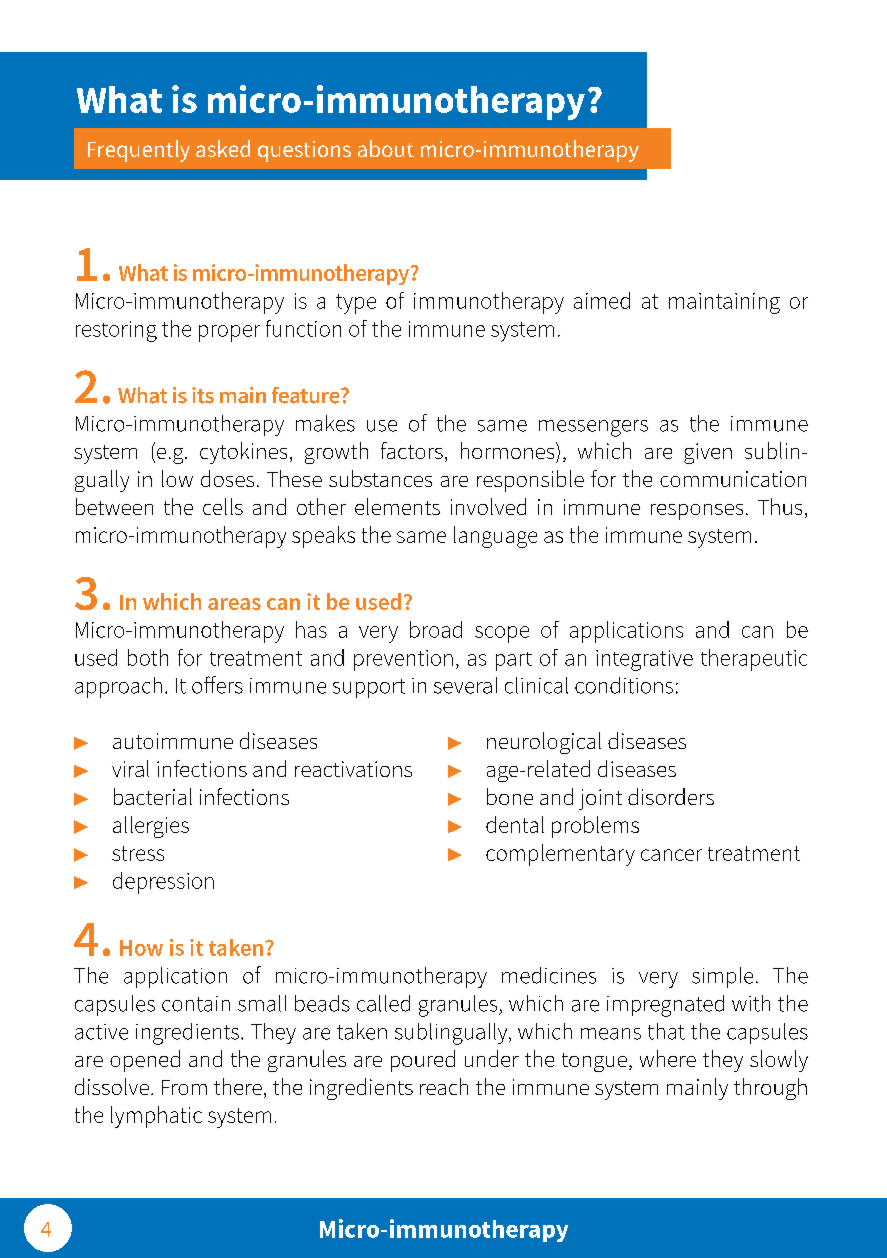 The height and width of the screenshot is (1258, 887). What do you see at coordinates (412, 450) in the screenshot?
I see `factors` at bounding box center [412, 450].
